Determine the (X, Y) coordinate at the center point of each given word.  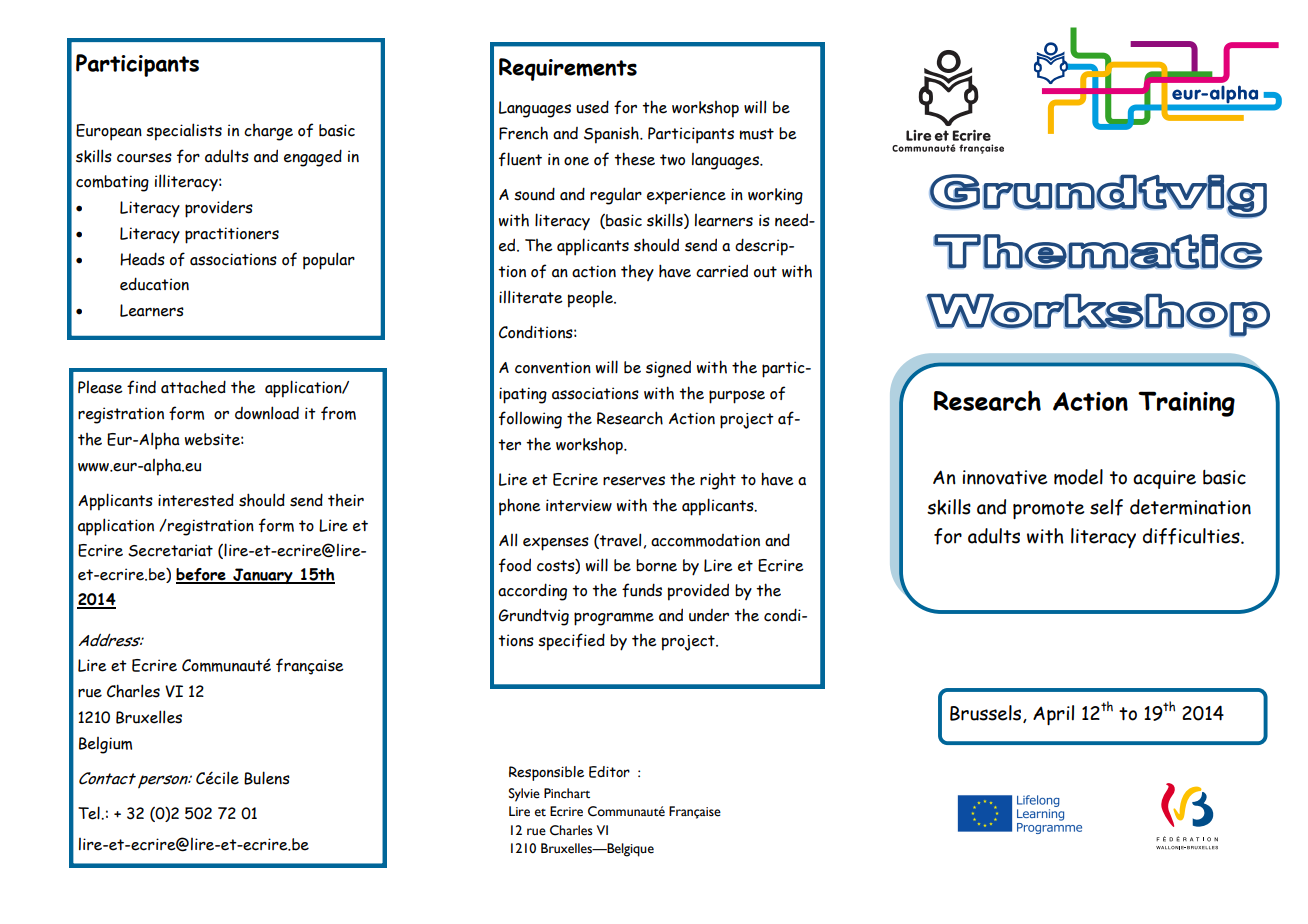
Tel (90, 813)
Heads (142, 259)
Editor (609, 772)
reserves (634, 481)
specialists (184, 132)
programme (614, 619)
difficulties (1192, 536)
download (267, 413)
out (765, 272)
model (1078, 477)
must (757, 134)
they (637, 273)
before (202, 576)
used (592, 107)
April (1053, 715)
